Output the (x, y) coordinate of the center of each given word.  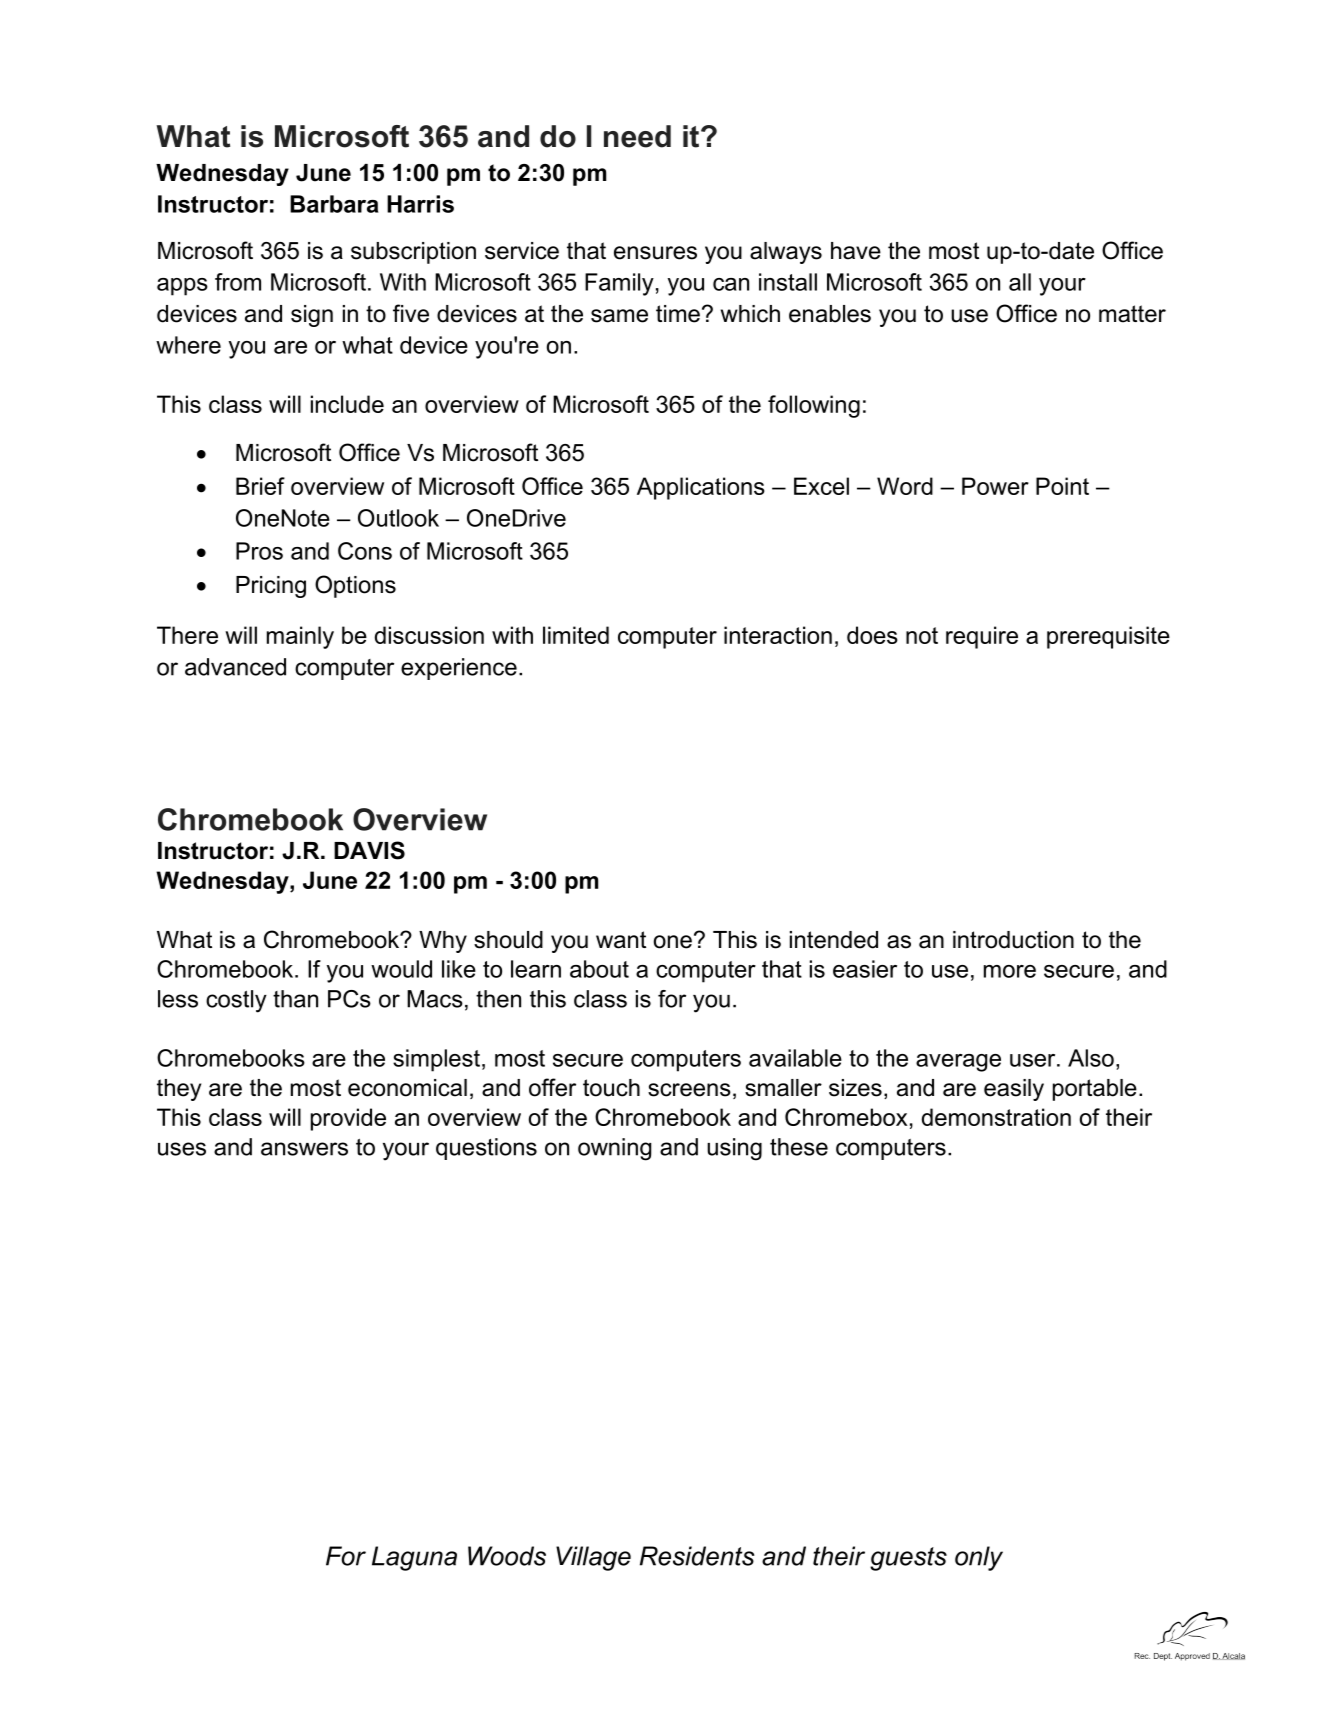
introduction (1013, 940)
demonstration (996, 1117)
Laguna (414, 1558)
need (637, 136)
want (621, 940)
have (856, 251)
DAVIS (369, 850)
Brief (260, 486)
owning (614, 1149)
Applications (701, 488)
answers (304, 1149)
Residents (697, 1556)
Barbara (334, 204)
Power (995, 486)
